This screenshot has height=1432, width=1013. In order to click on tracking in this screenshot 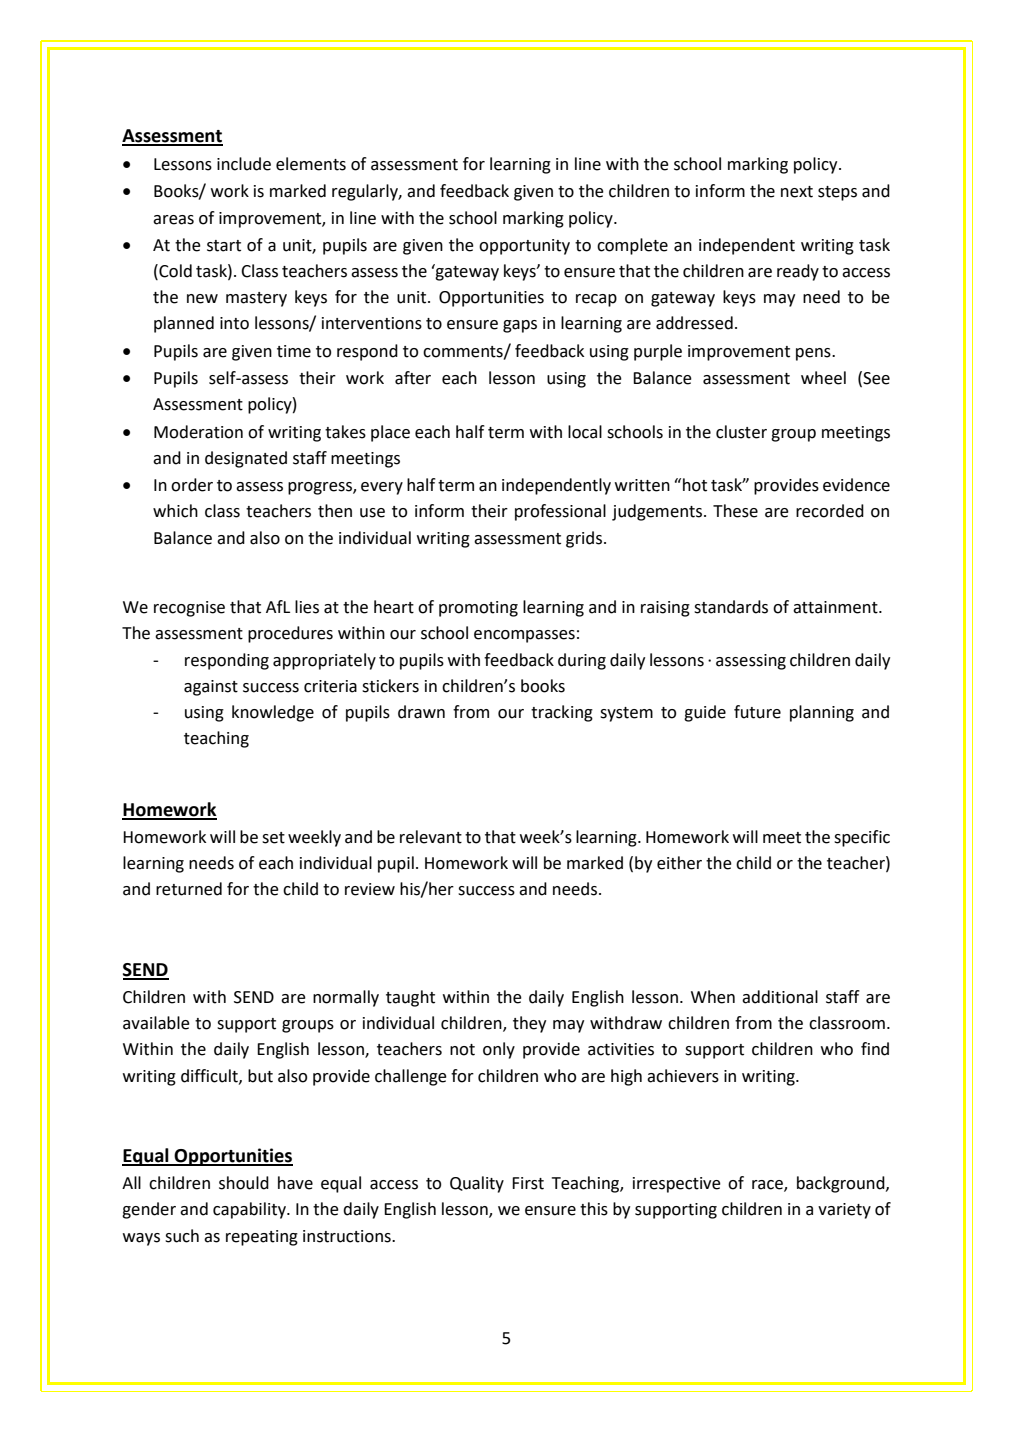, I will do `click(562, 713)`.
